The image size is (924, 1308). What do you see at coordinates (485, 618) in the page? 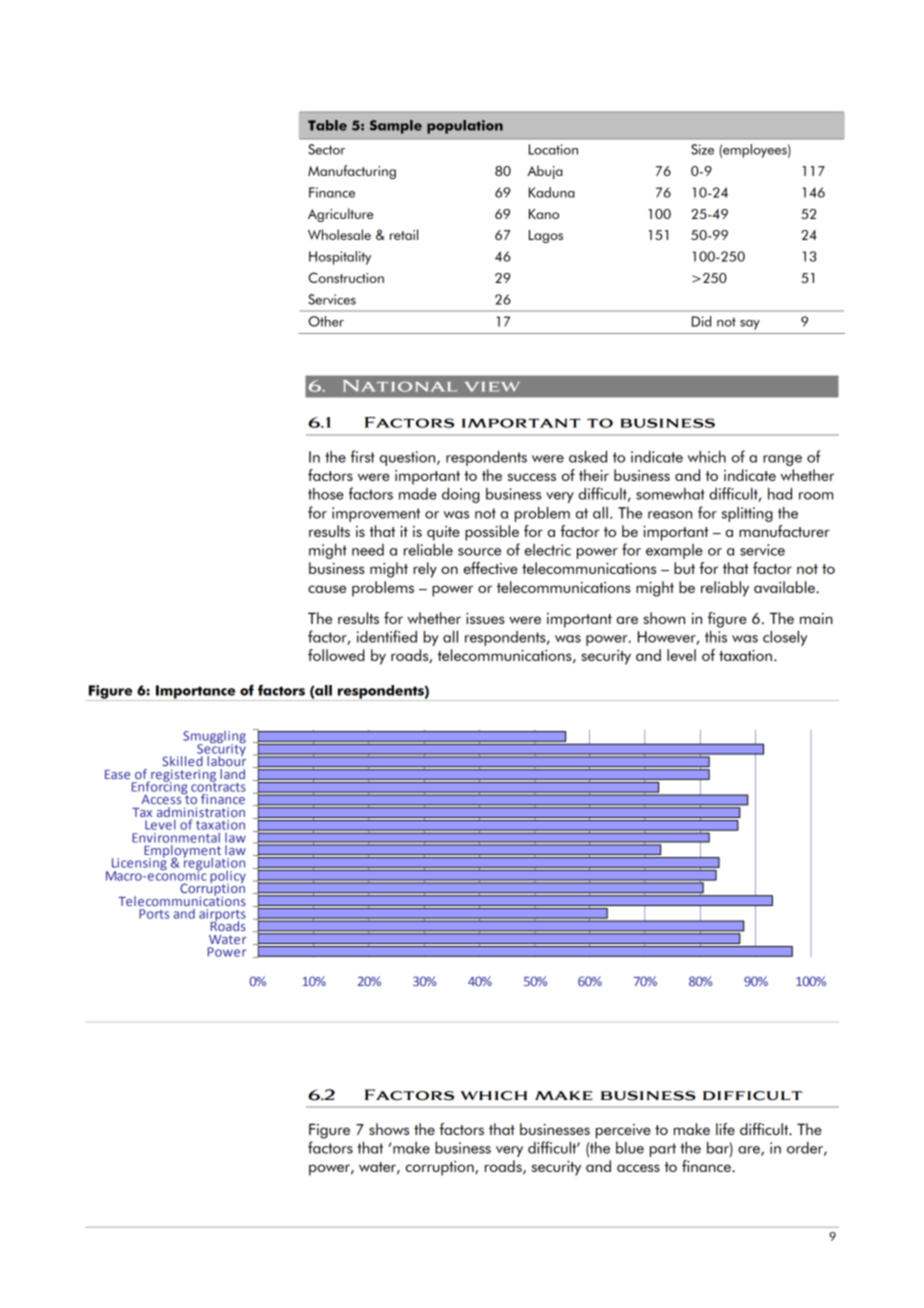
I see `issues` at bounding box center [485, 618].
